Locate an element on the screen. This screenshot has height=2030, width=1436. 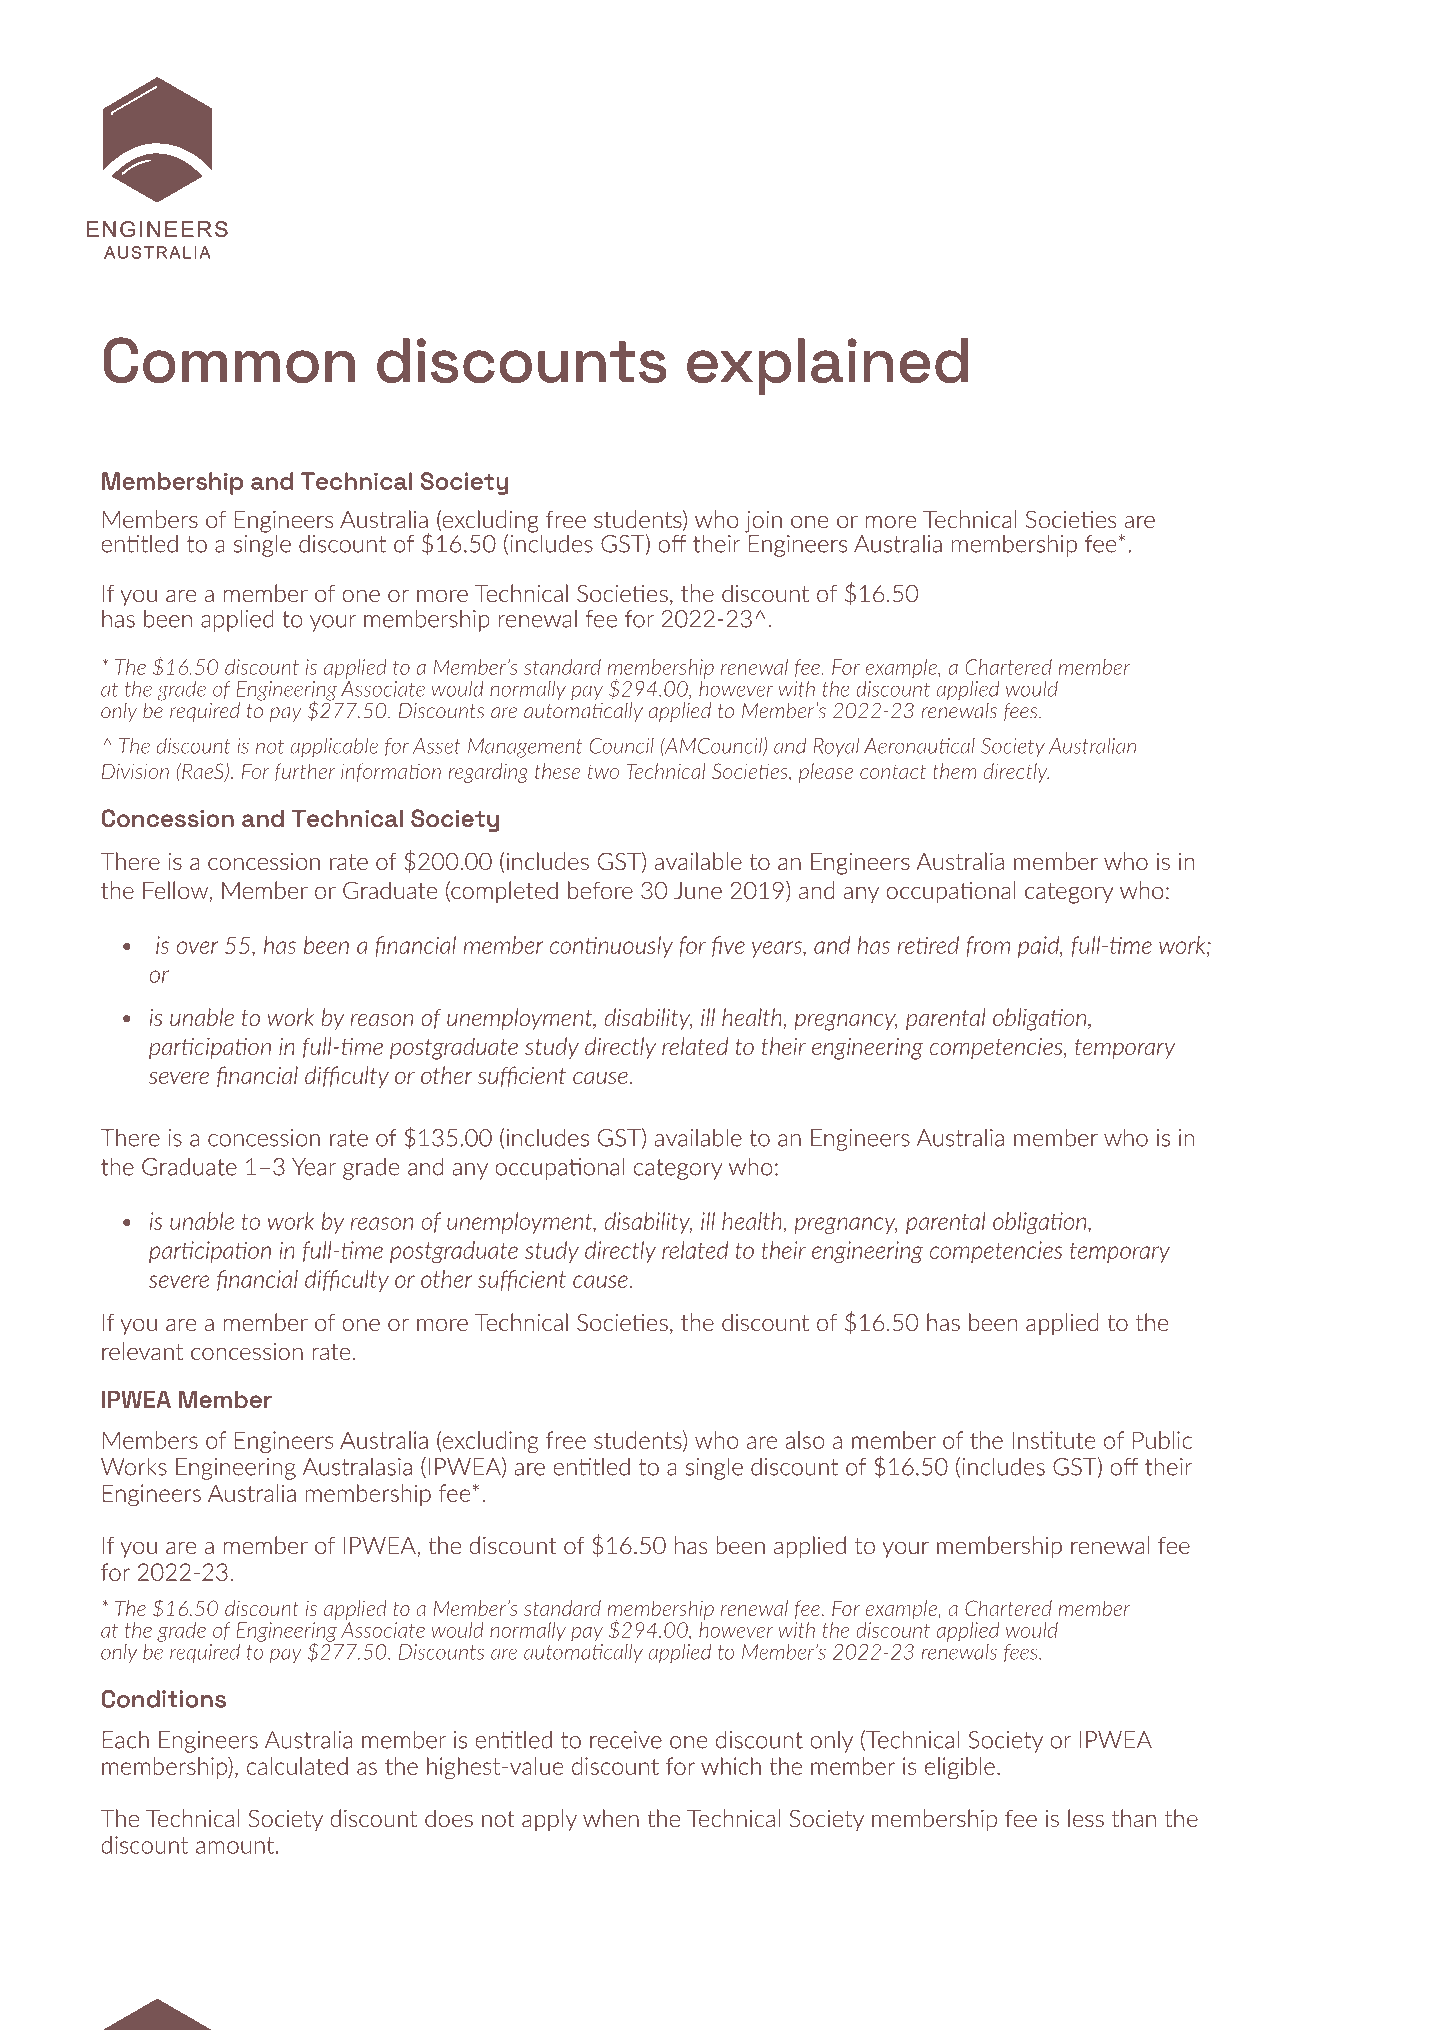
over is located at coordinates (198, 947).
